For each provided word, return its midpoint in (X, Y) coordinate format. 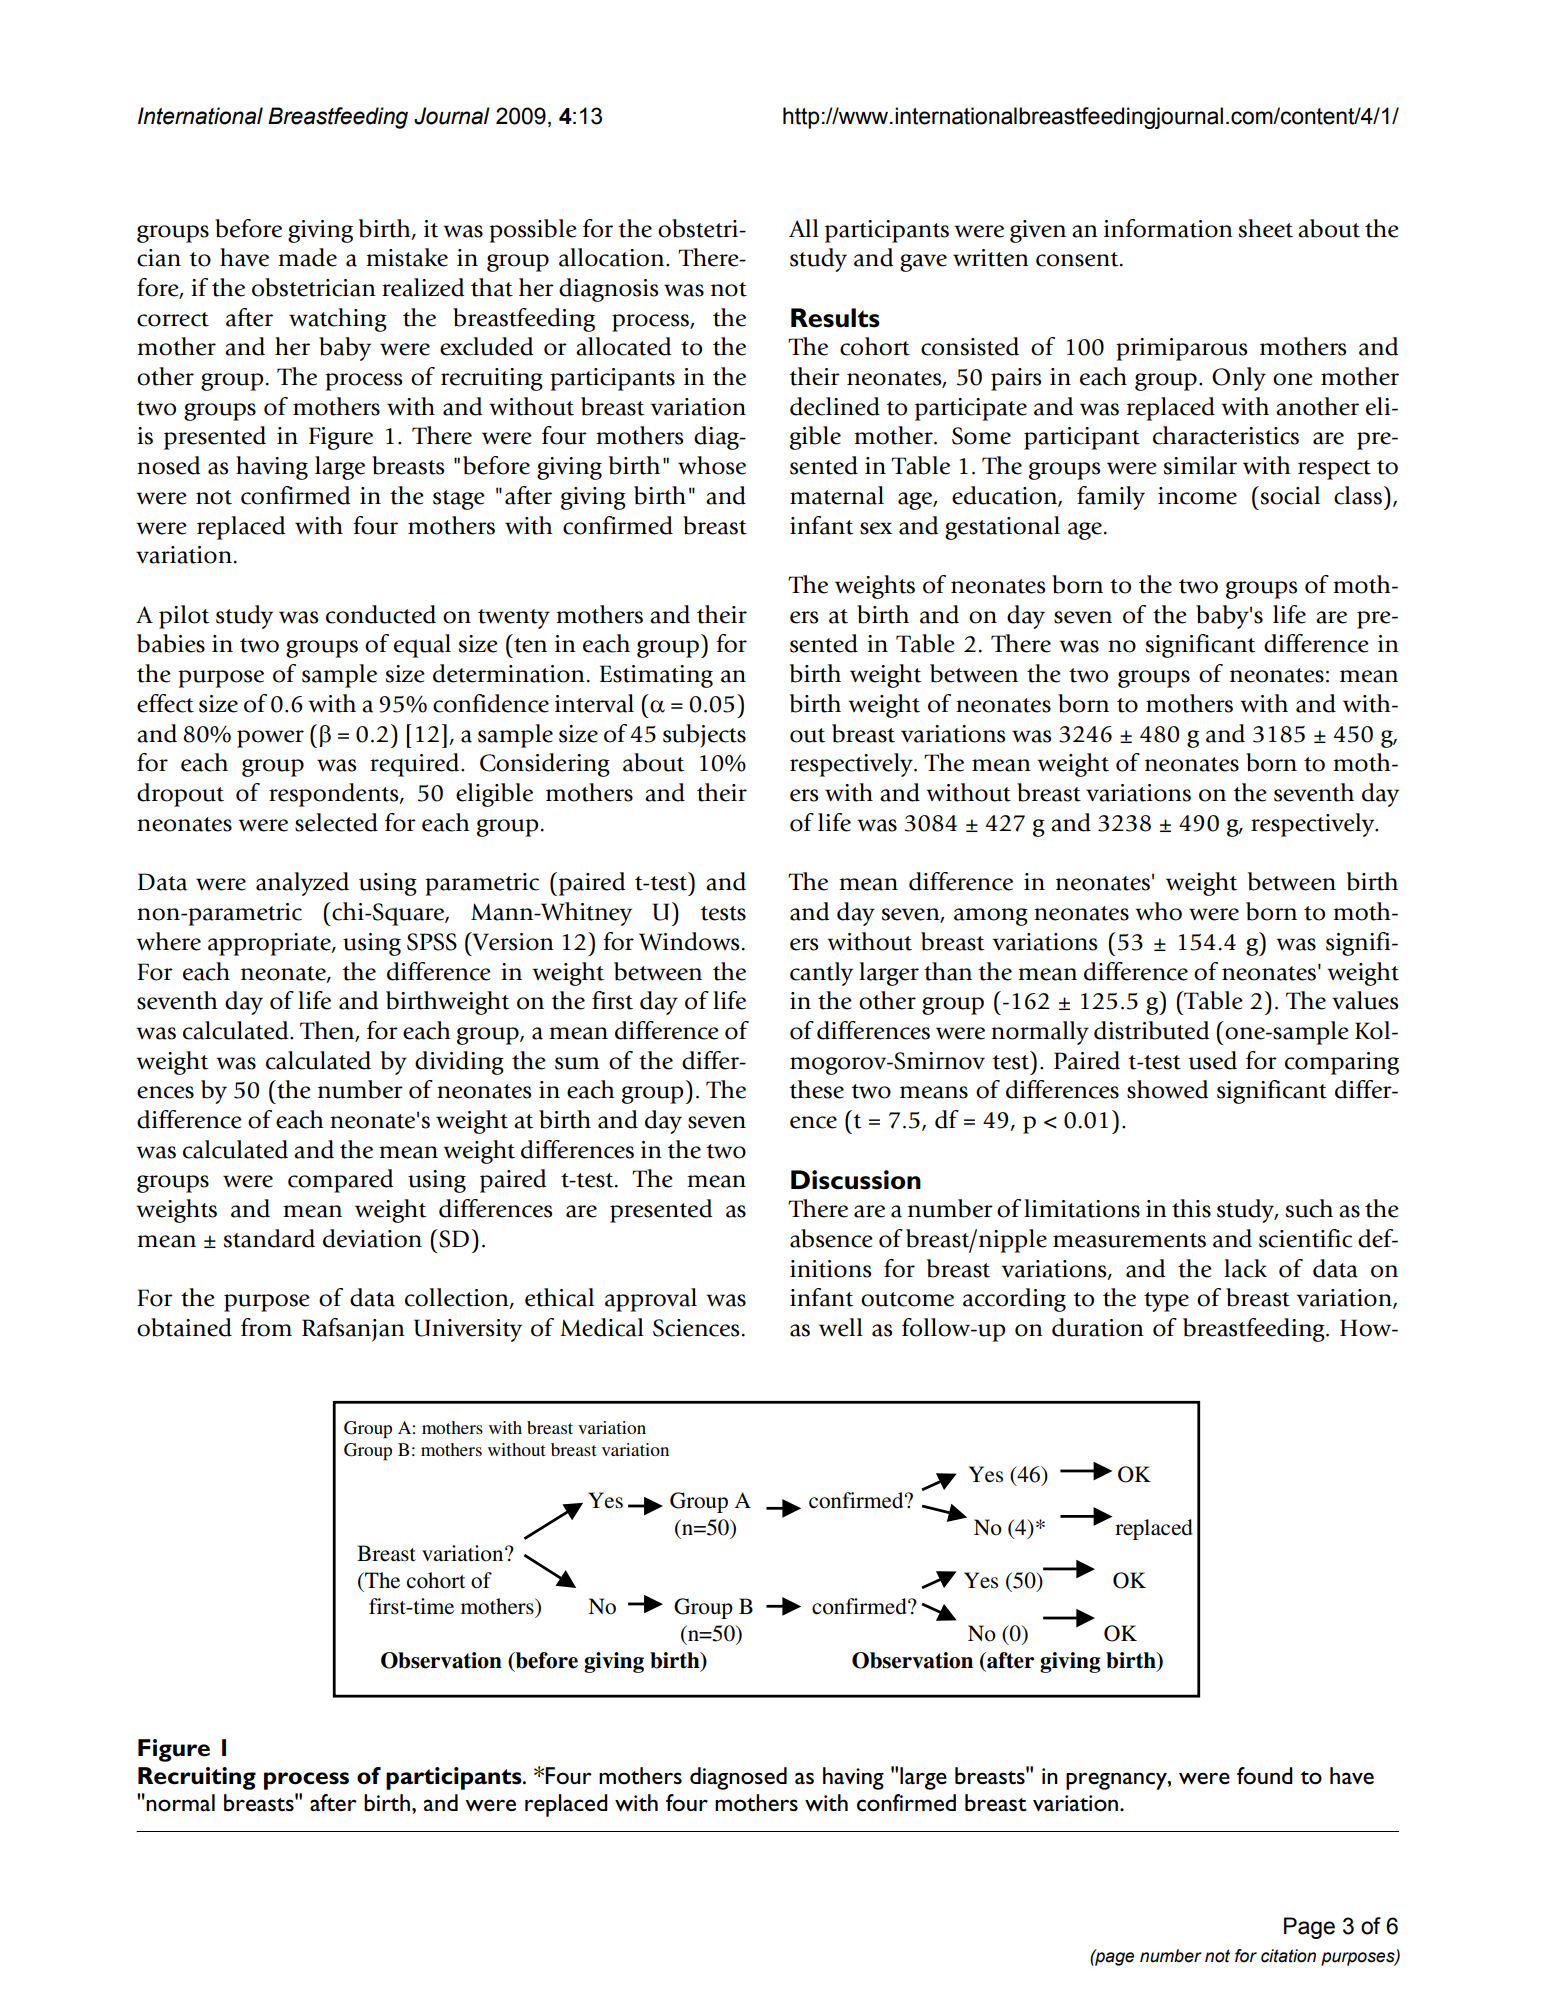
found (1265, 1776)
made (307, 257)
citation (1288, 1956)
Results (835, 318)
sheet (1266, 228)
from (266, 1327)
